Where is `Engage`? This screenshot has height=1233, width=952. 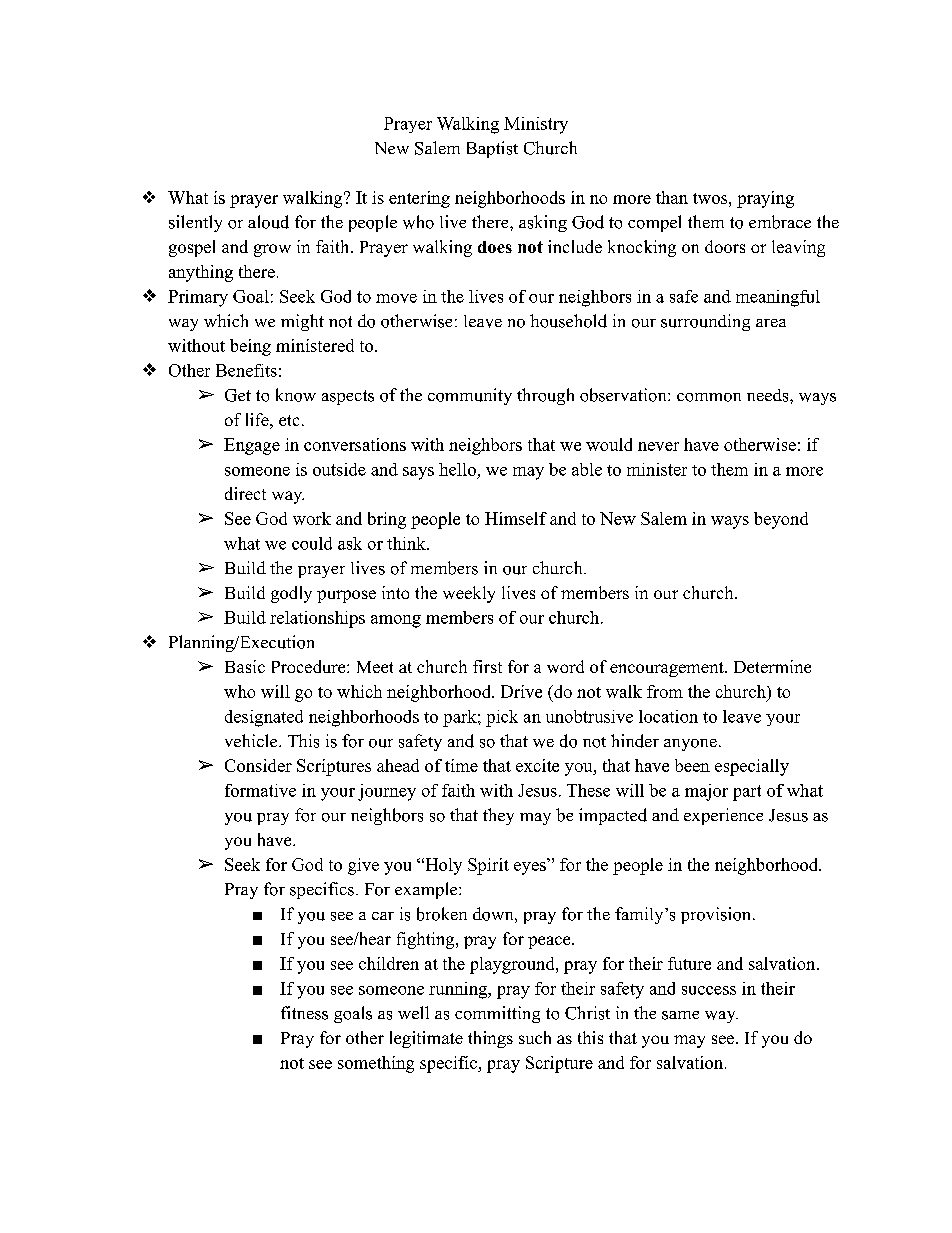
Engage is located at coordinates (252, 446).
